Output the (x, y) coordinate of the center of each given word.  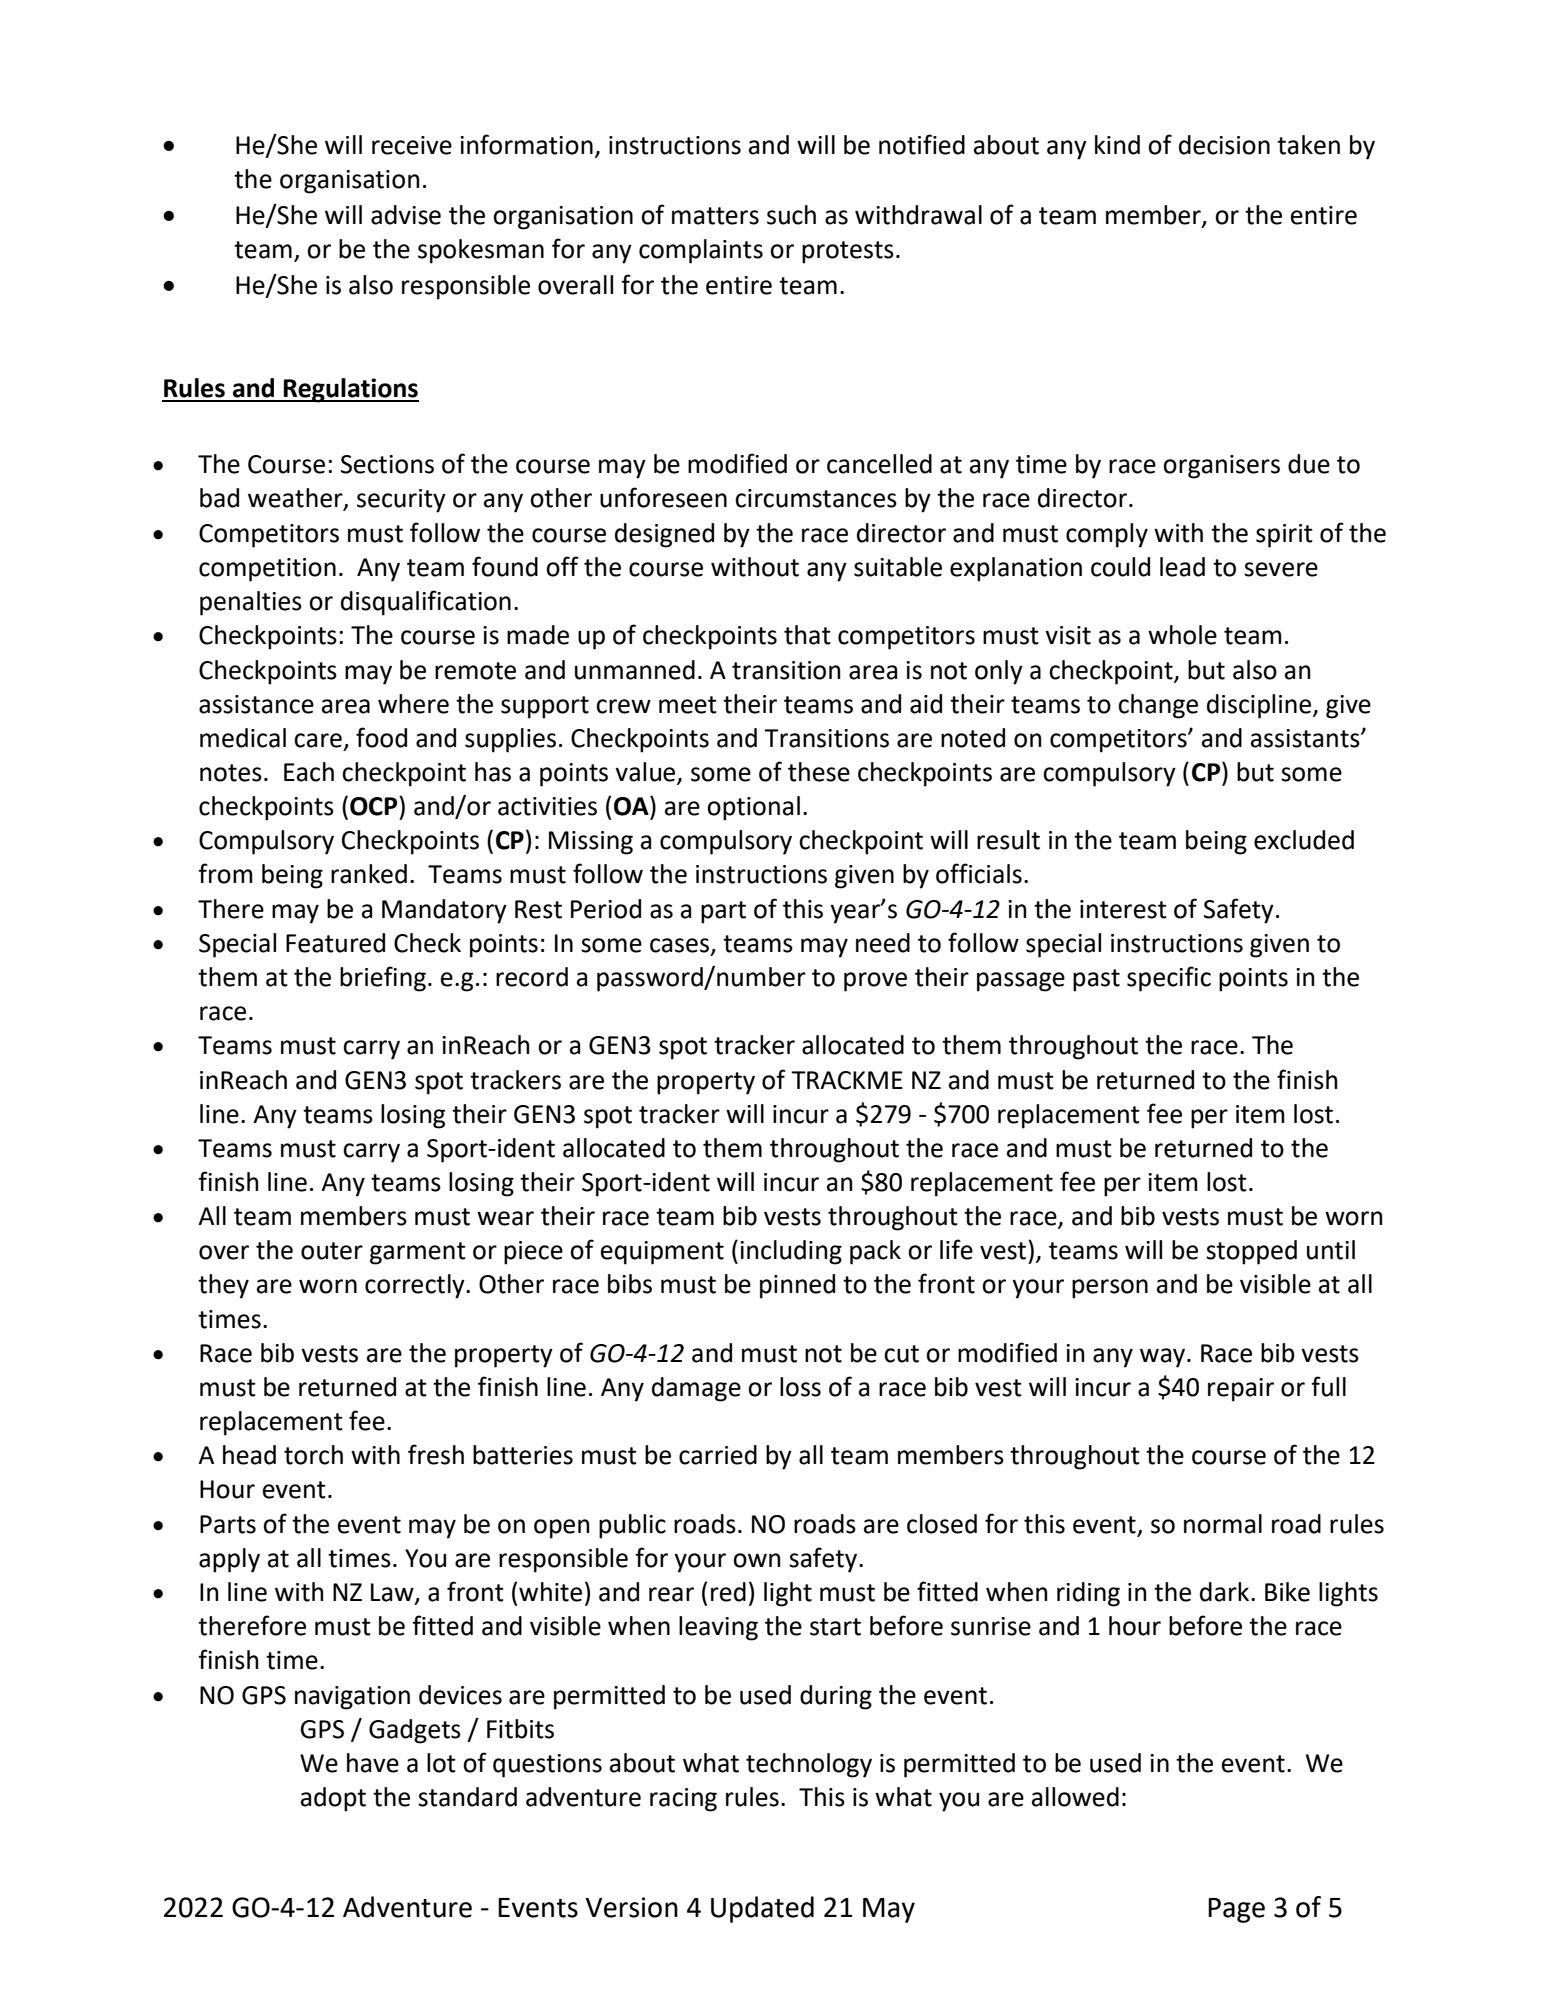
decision (1224, 145)
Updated (762, 1909)
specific (1169, 979)
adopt (333, 1799)
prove (875, 982)
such (791, 215)
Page (1236, 1910)
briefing (383, 979)
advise (406, 215)
